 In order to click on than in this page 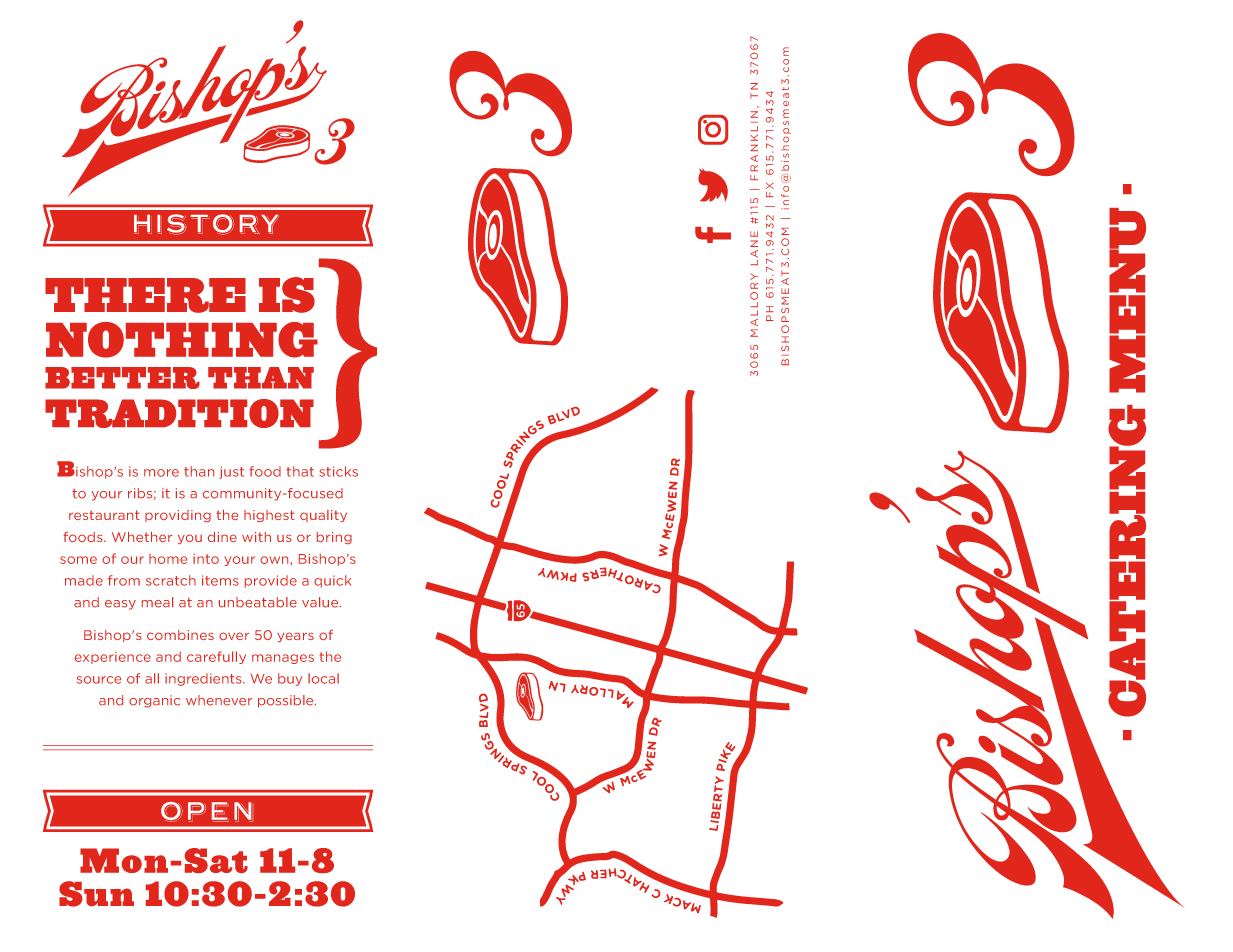, I will do `click(199, 471)`.
